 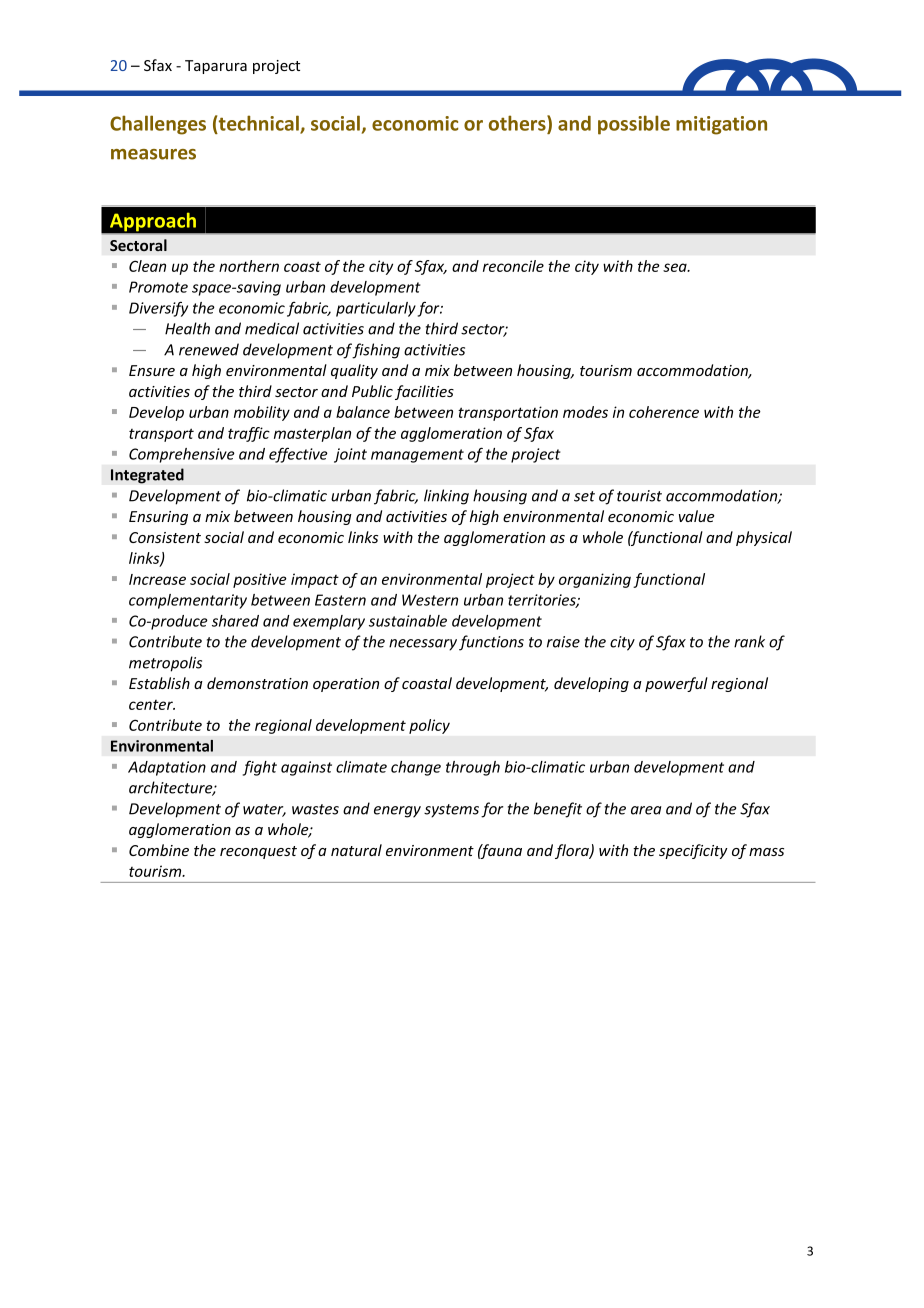 What do you see at coordinates (451, 811) in the screenshot?
I see `systems` at bounding box center [451, 811].
